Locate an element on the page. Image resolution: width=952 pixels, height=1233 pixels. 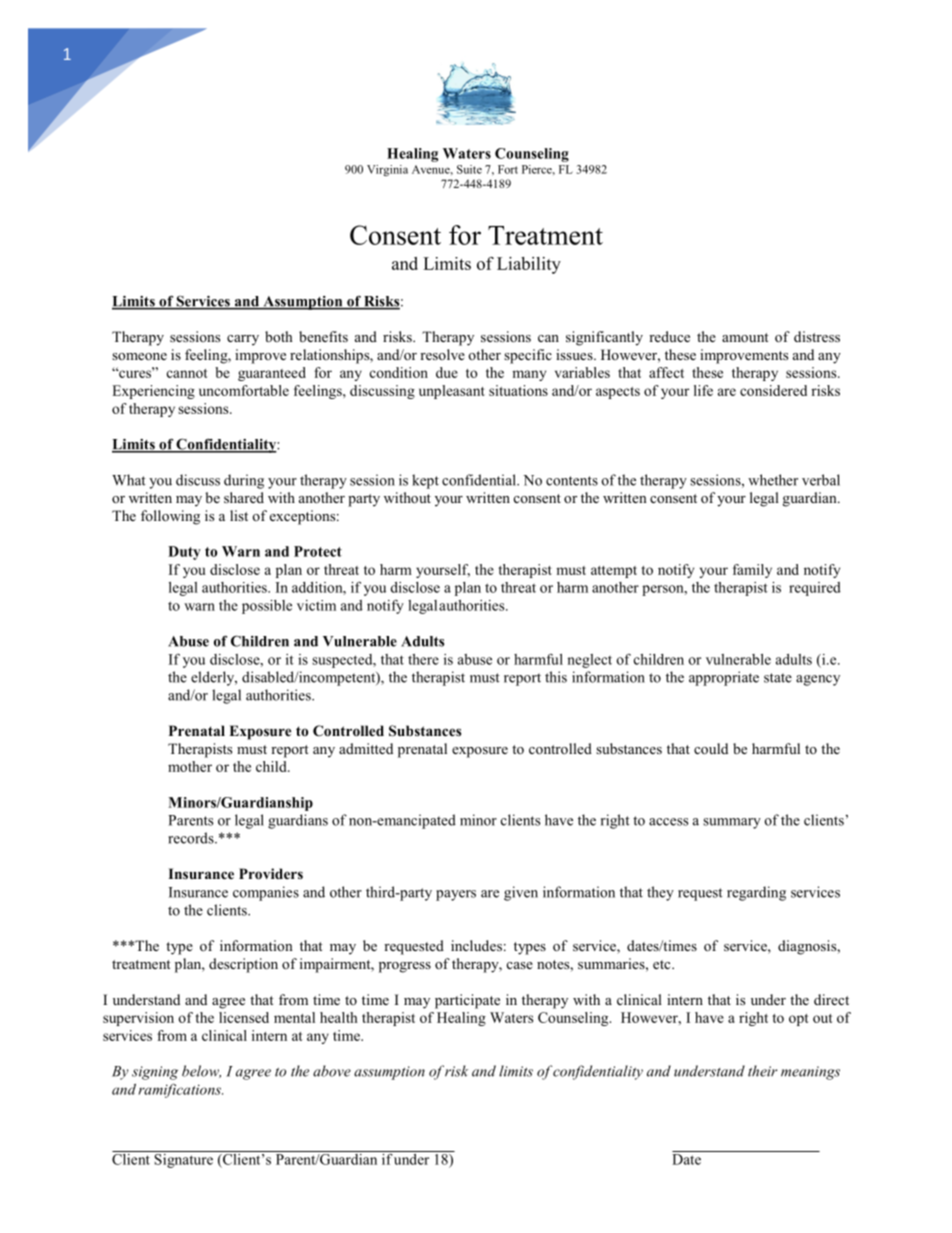
above is located at coordinates (332, 1071).
